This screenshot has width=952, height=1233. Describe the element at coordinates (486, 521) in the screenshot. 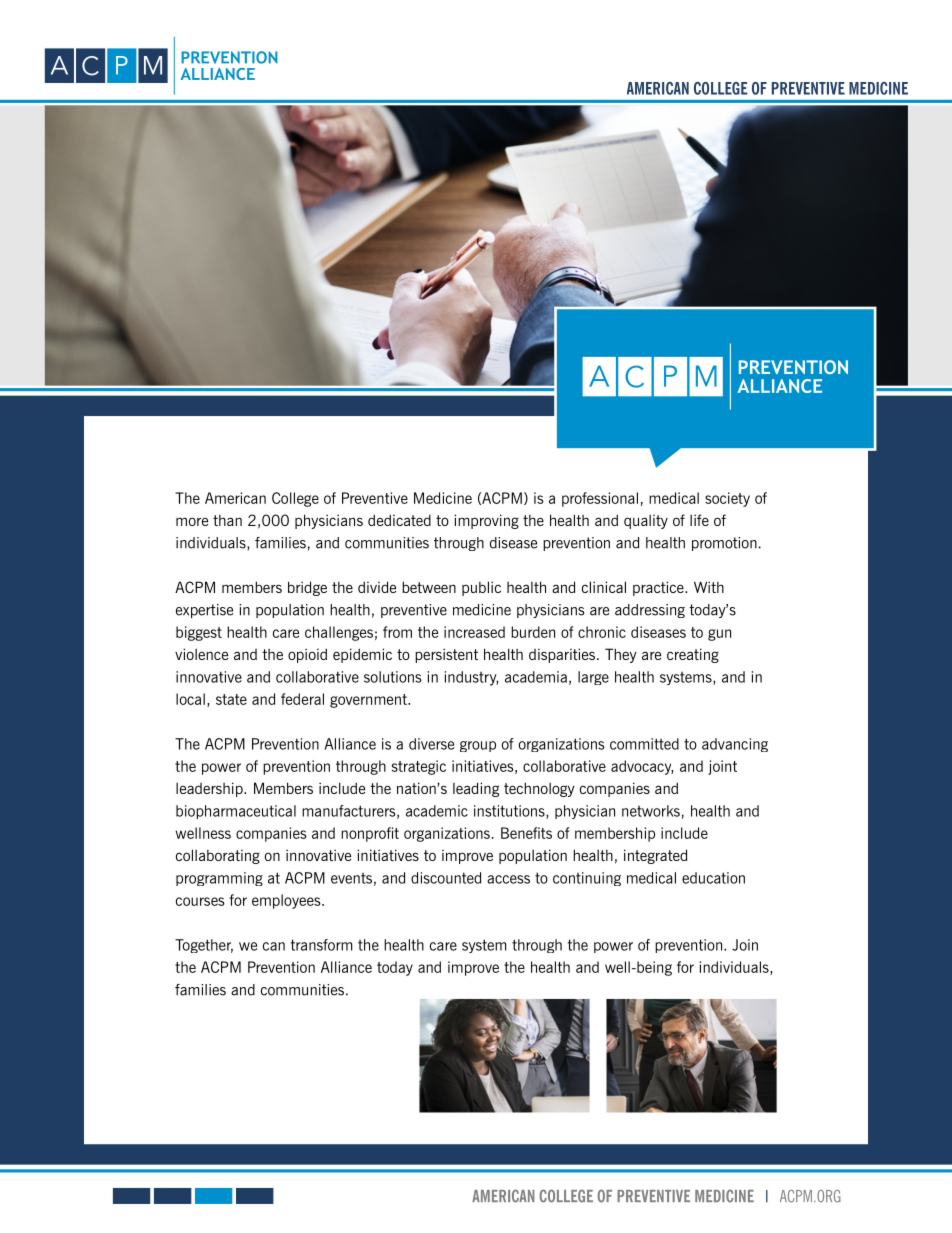

I see `improving` at that location.
